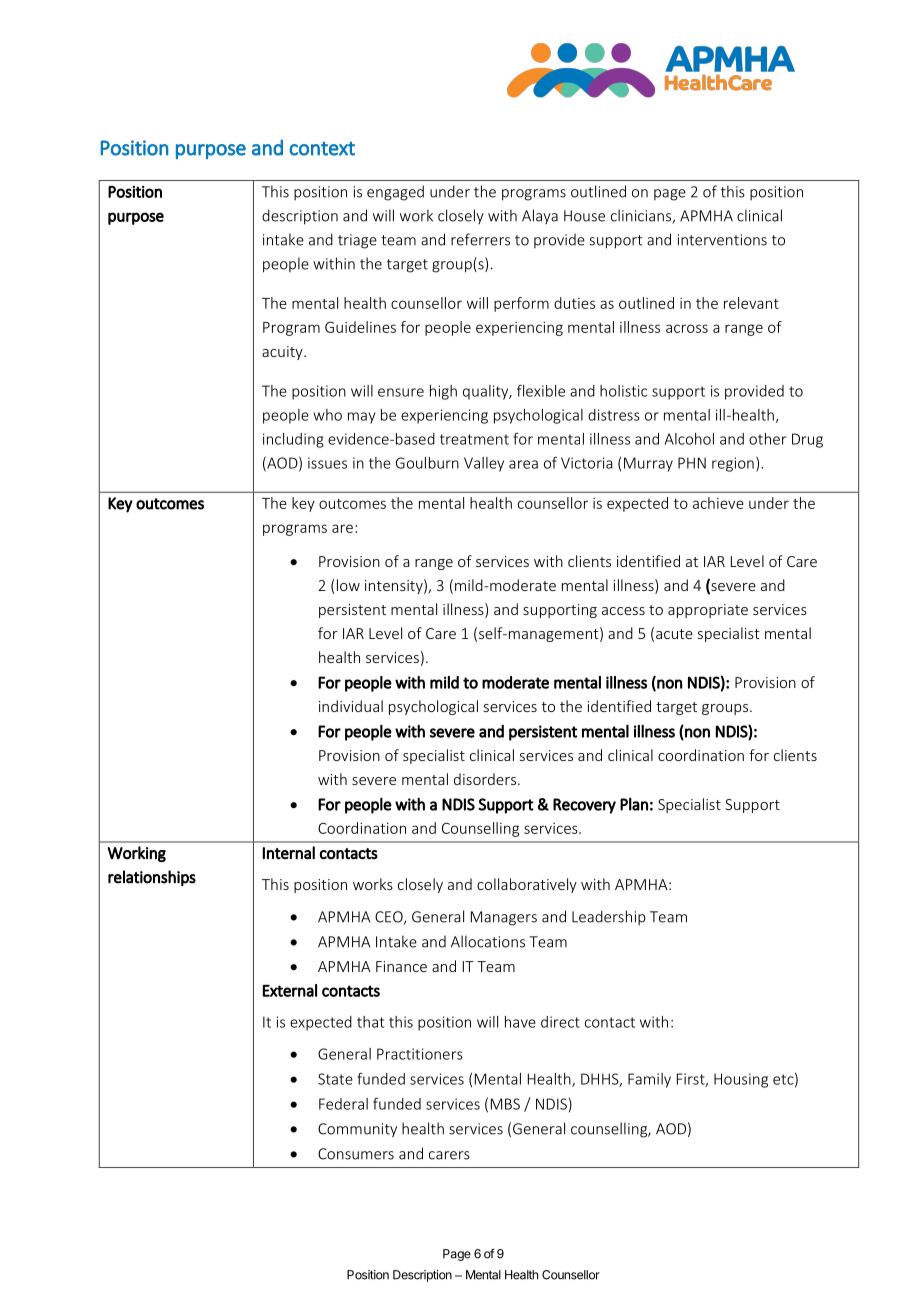 The image size is (924, 1309). Describe the element at coordinates (505, 1104) in the screenshot. I see `MBS` at that location.
